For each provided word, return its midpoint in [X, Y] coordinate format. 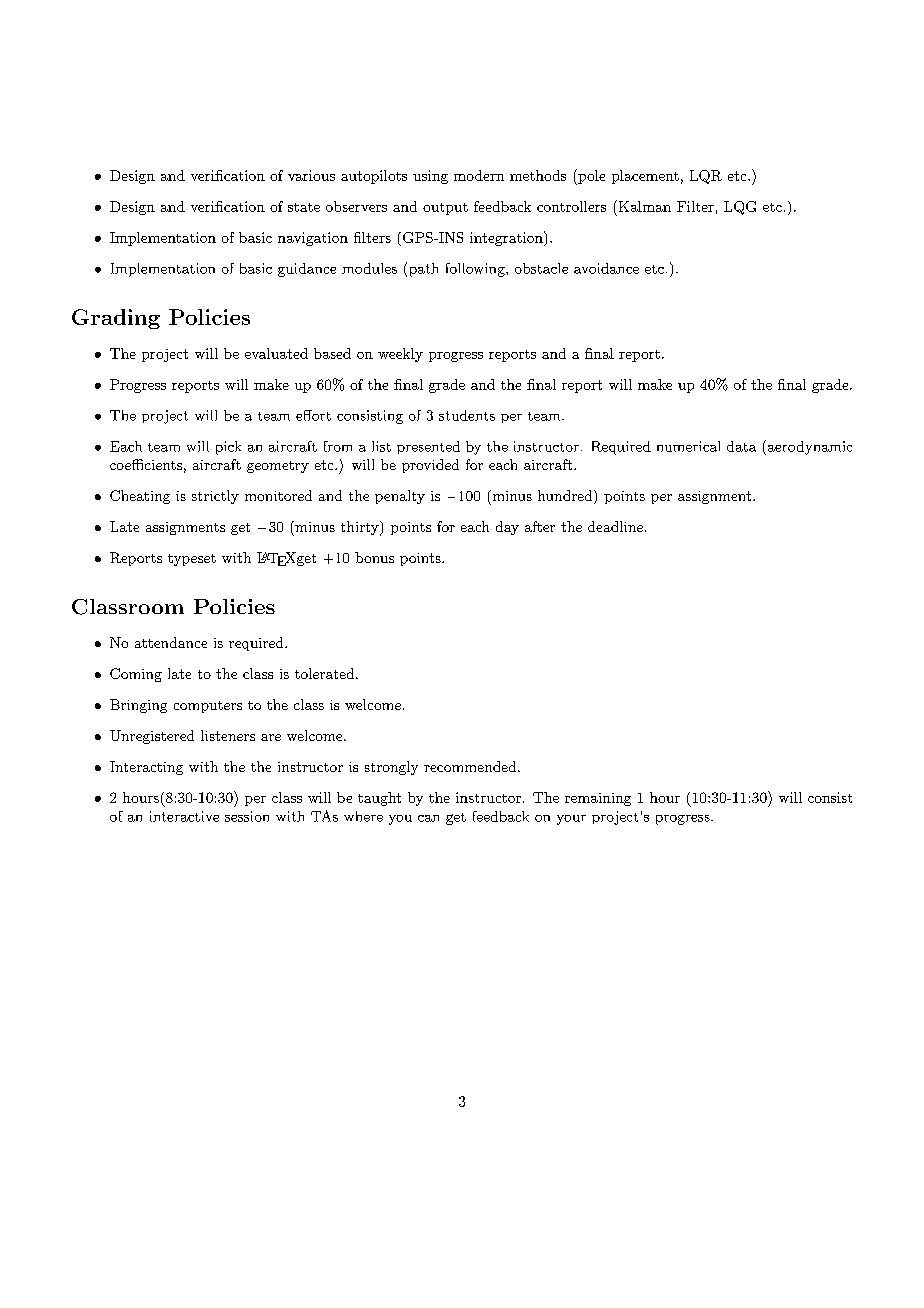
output [445, 209]
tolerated [324, 673]
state [304, 207]
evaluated [276, 353]
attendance [171, 642]
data [741, 446]
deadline [615, 526]
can [428, 818]
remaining [598, 799]
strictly [215, 497]
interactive [184, 816]
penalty [400, 497]
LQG [740, 208]
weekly [400, 355]
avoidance [606, 268]
